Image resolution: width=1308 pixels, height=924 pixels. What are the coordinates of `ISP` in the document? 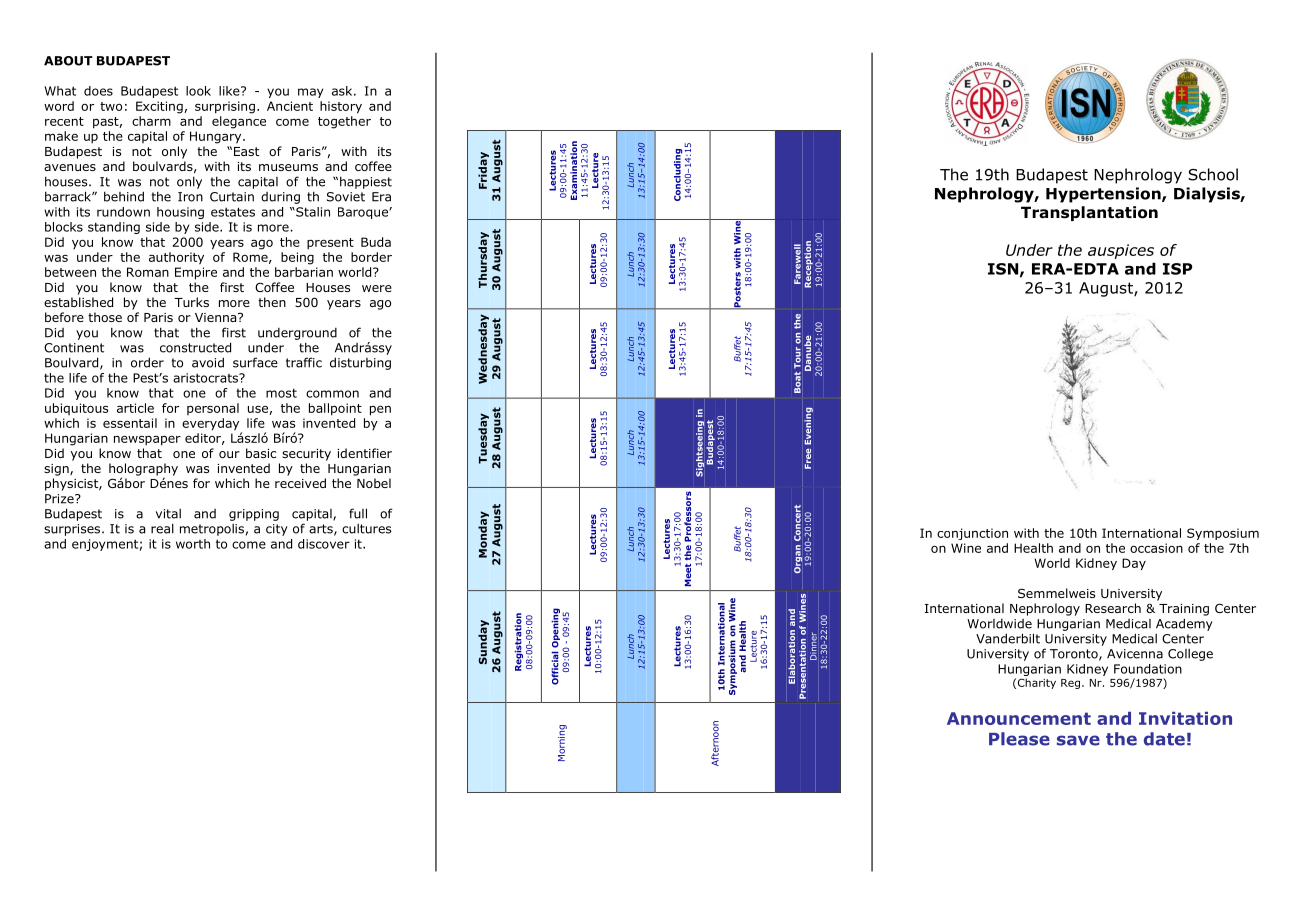 It's located at (1177, 269).
